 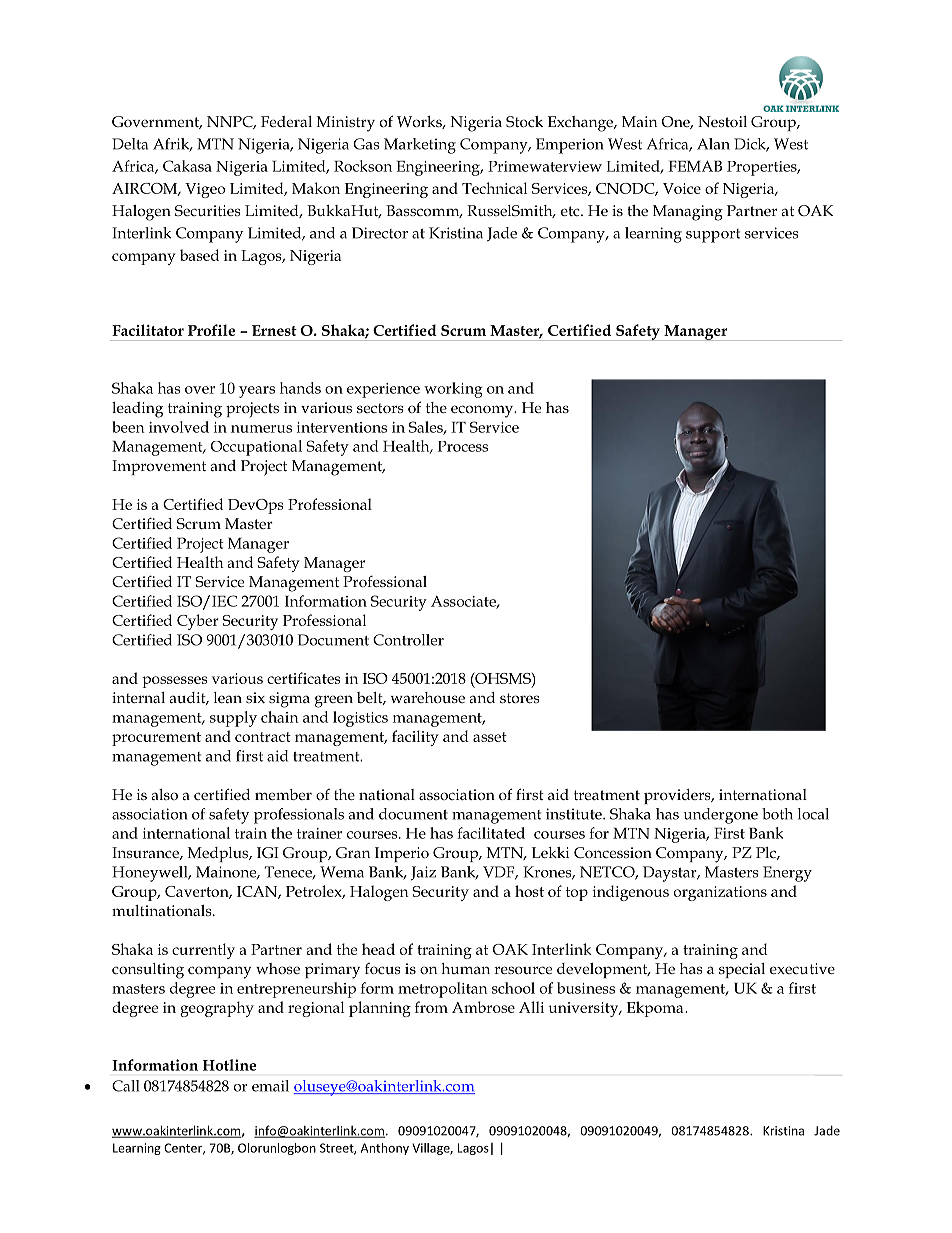 I want to click on Securities, so click(x=208, y=210).
